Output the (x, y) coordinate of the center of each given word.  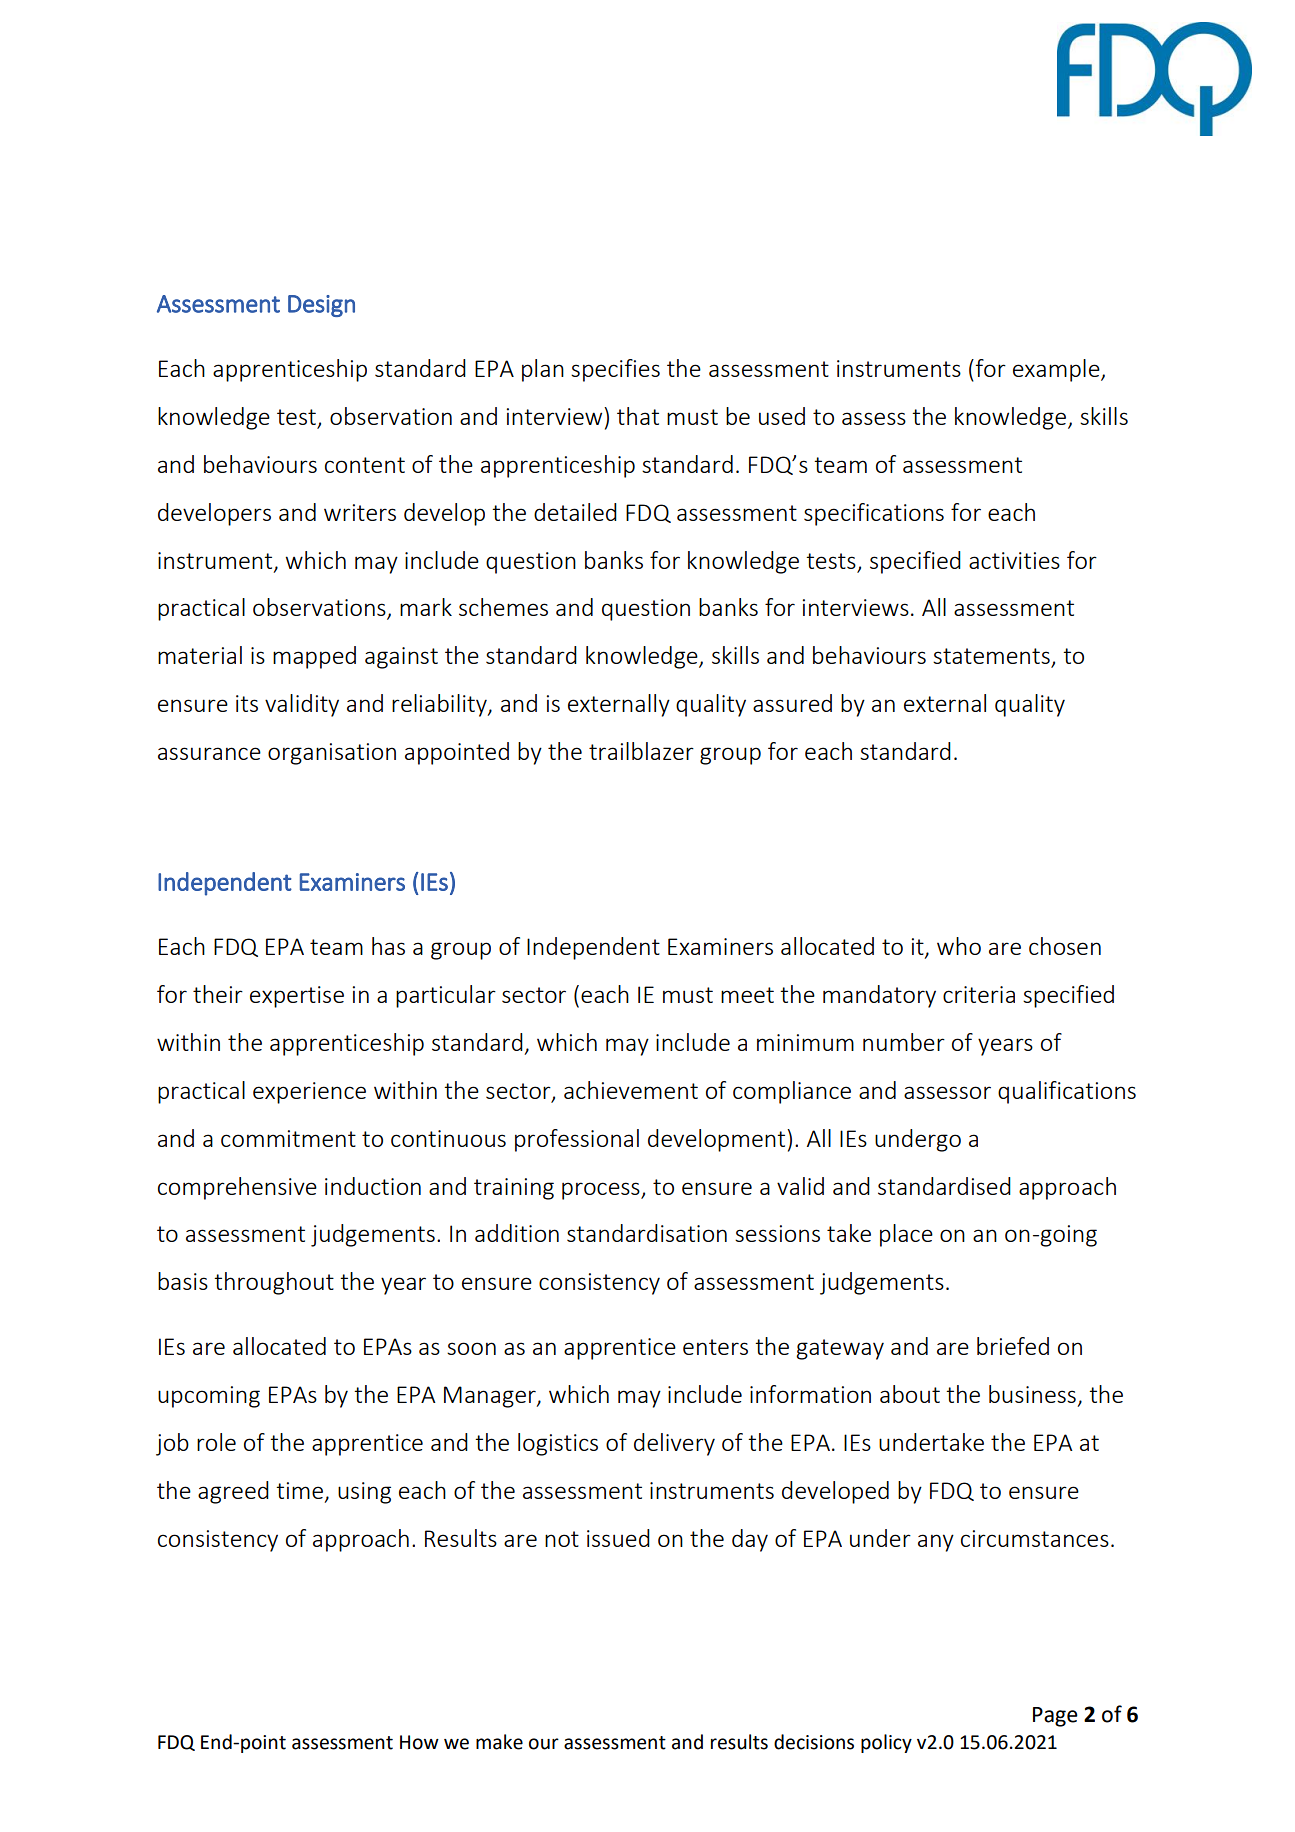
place (906, 1235)
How (419, 1742)
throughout (274, 1283)
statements (992, 657)
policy (886, 1743)
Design (321, 306)
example (1057, 370)
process (602, 1191)
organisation (332, 754)
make (499, 1742)
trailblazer (641, 751)
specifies (615, 370)
